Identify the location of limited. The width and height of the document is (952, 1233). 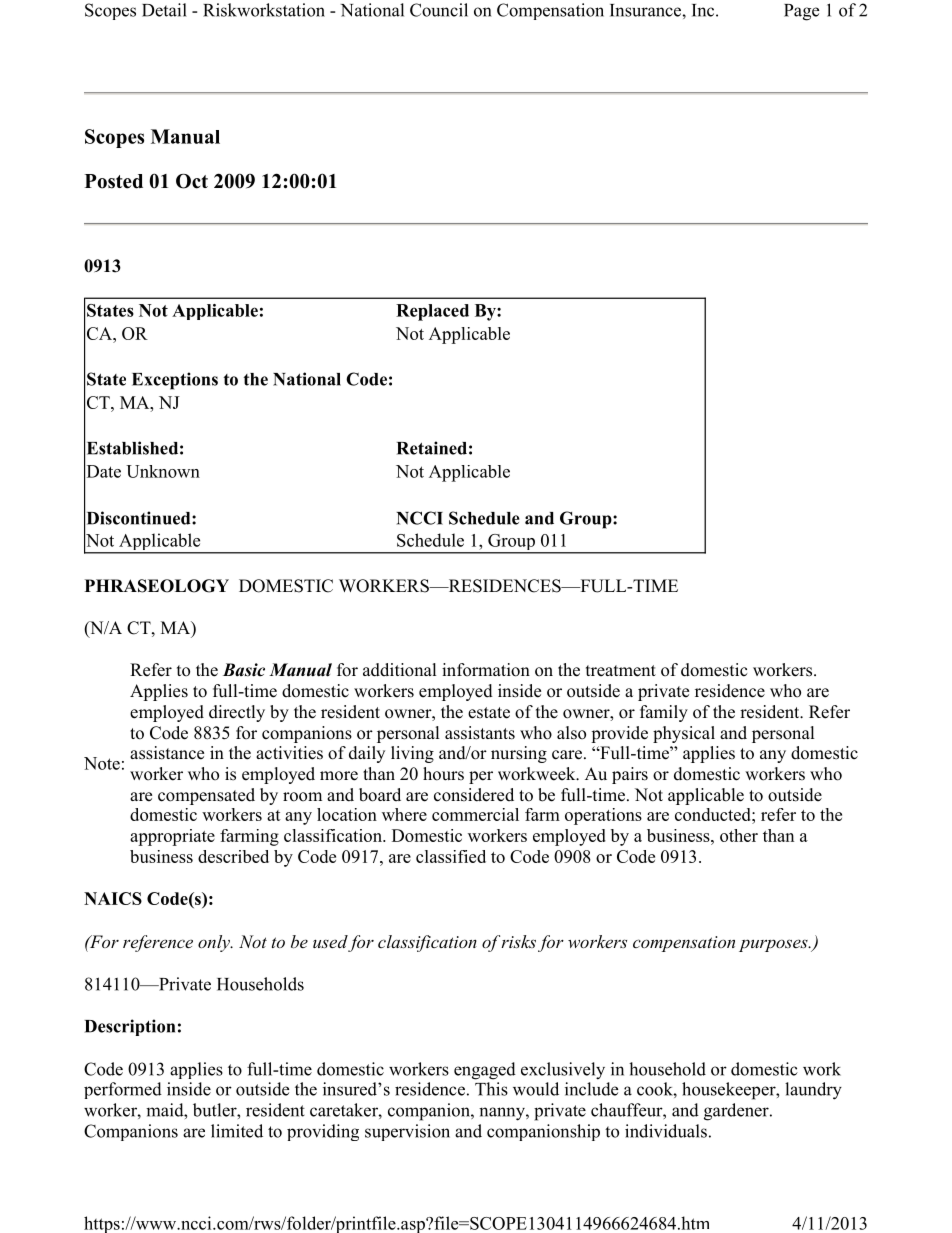
(237, 1131).
